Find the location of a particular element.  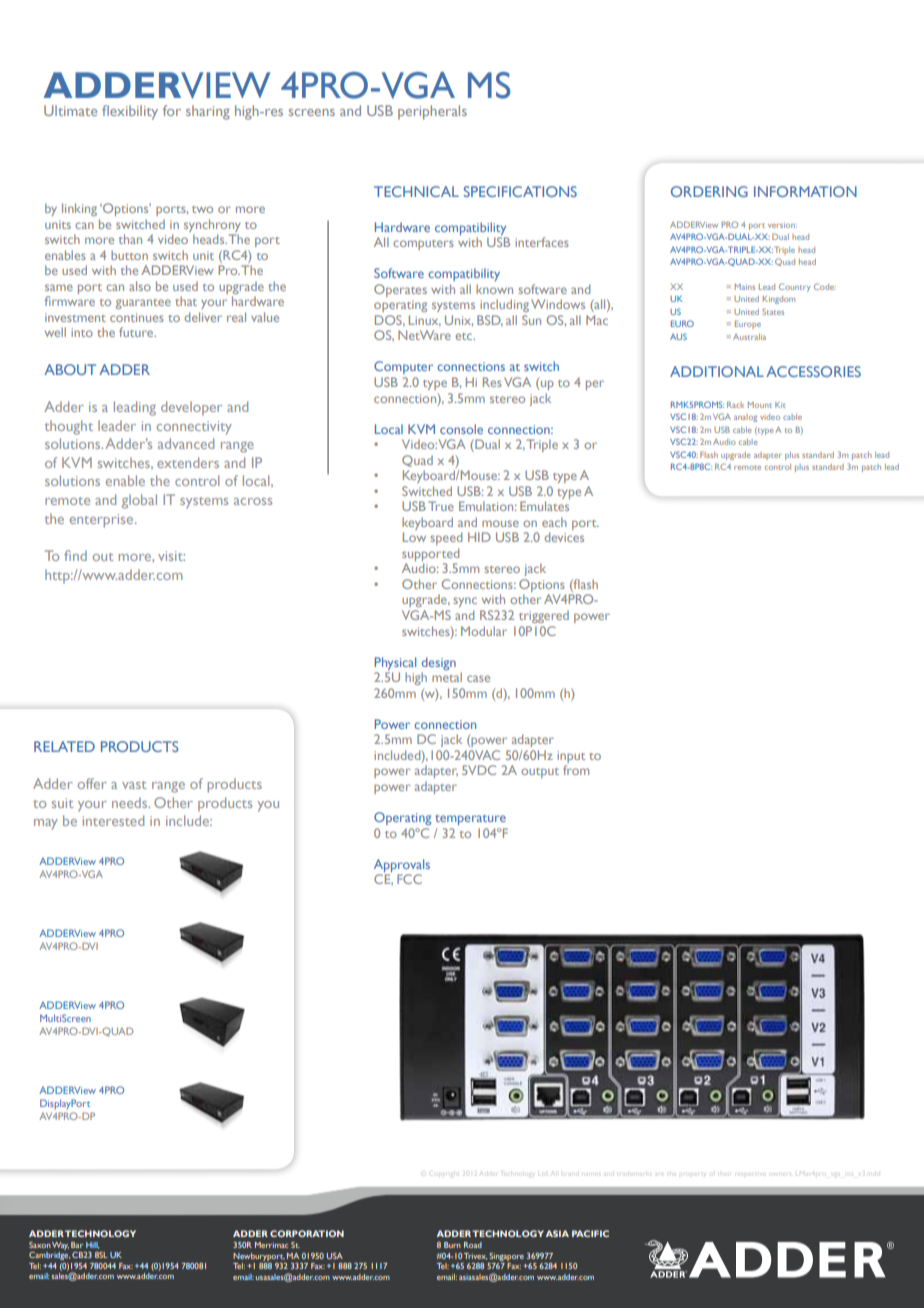

flexibility is located at coordinates (130, 112).
